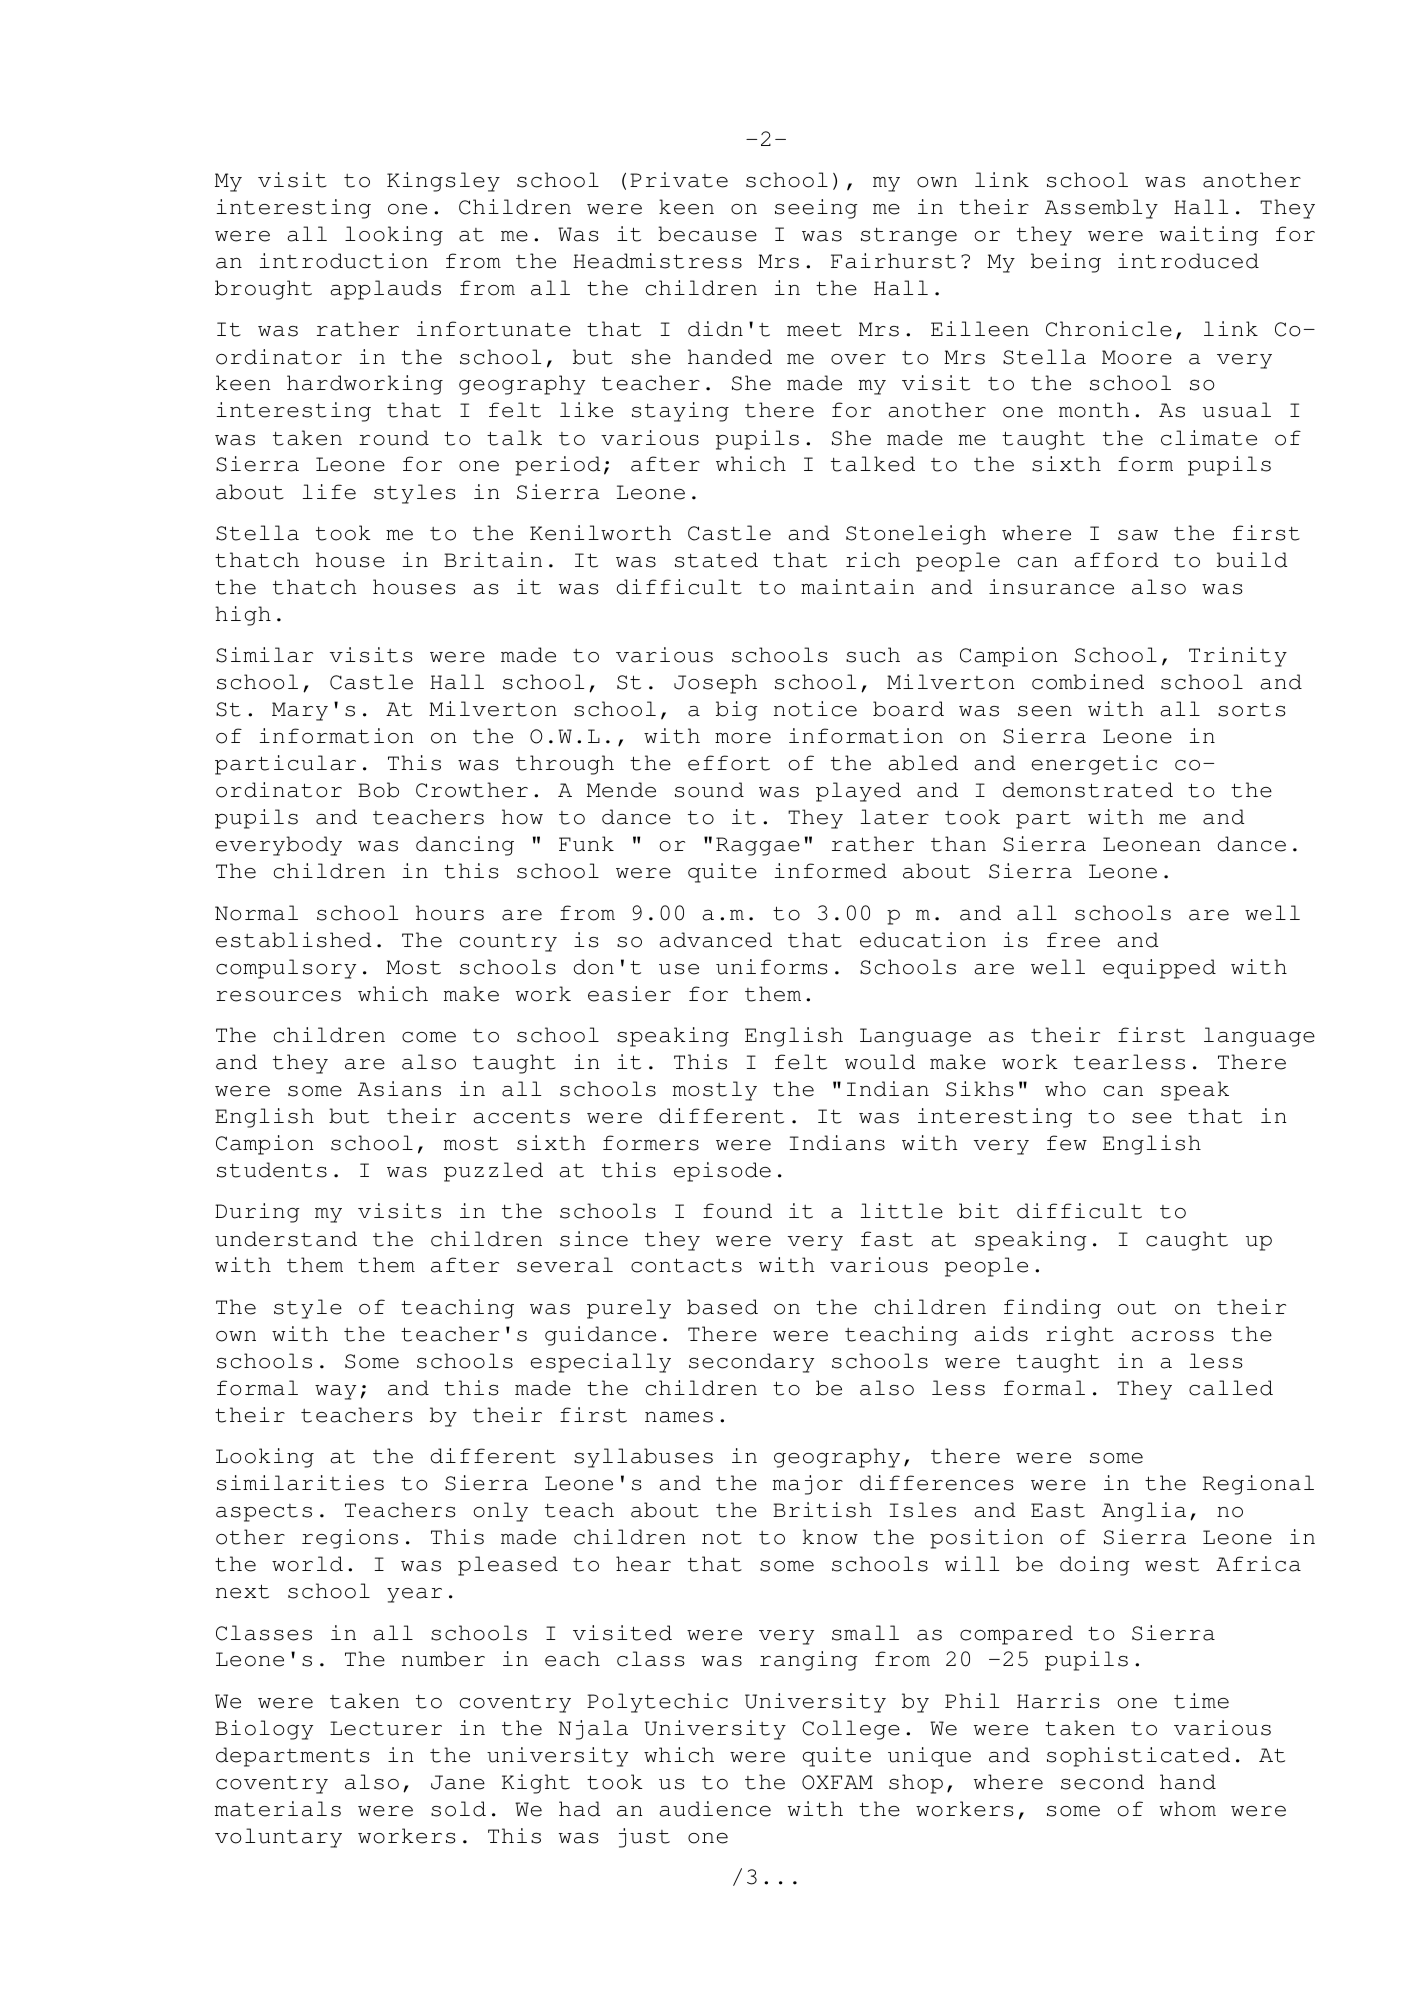 This screenshot has height=2008, width=1419. What do you see at coordinates (386, 1728) in the screenshot?
I see `Lecturer` at bounding box center [386, 1728].
